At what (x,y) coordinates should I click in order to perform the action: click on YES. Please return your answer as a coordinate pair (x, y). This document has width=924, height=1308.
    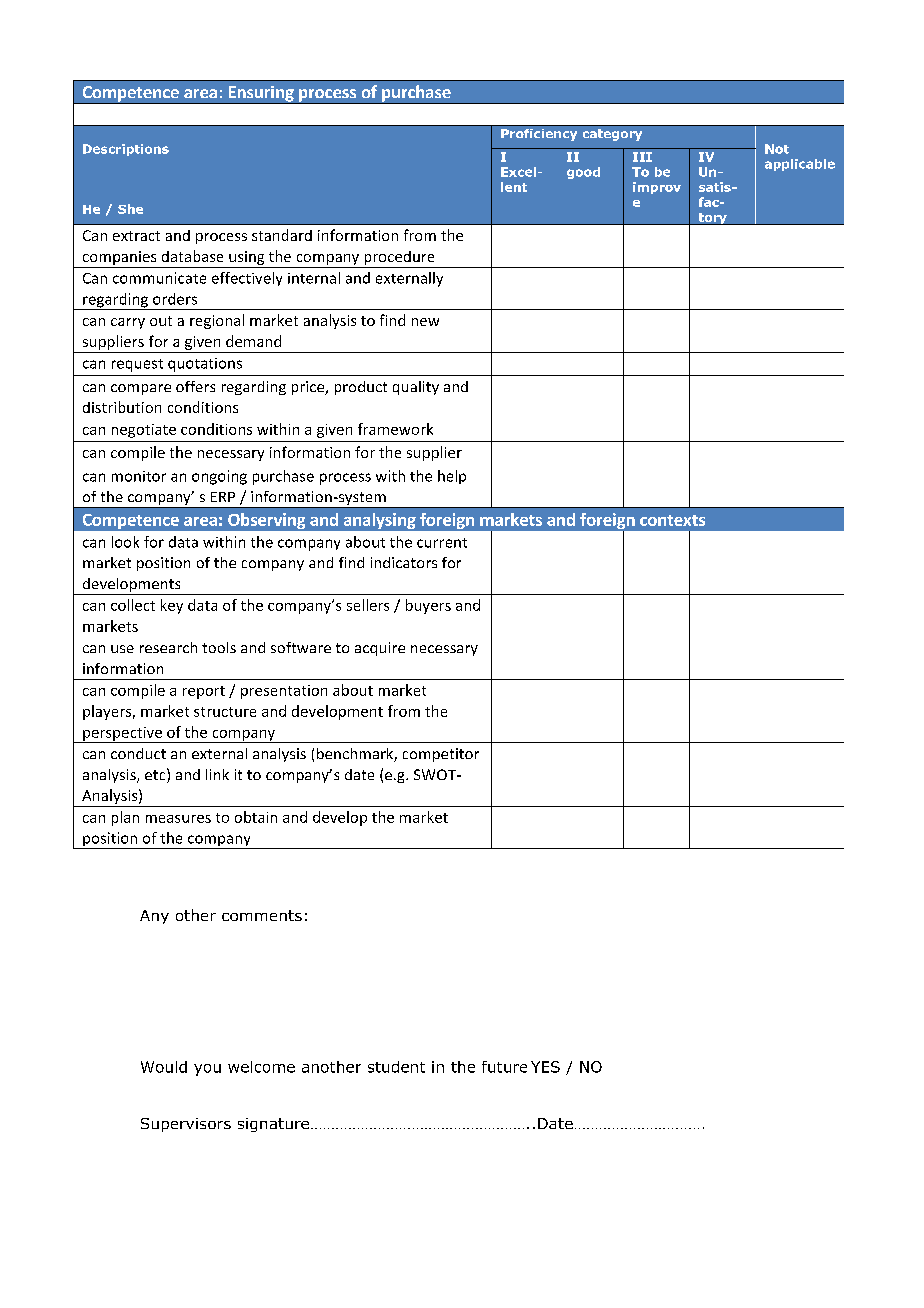
    Looking at the image, I should click on (545, 1067).
